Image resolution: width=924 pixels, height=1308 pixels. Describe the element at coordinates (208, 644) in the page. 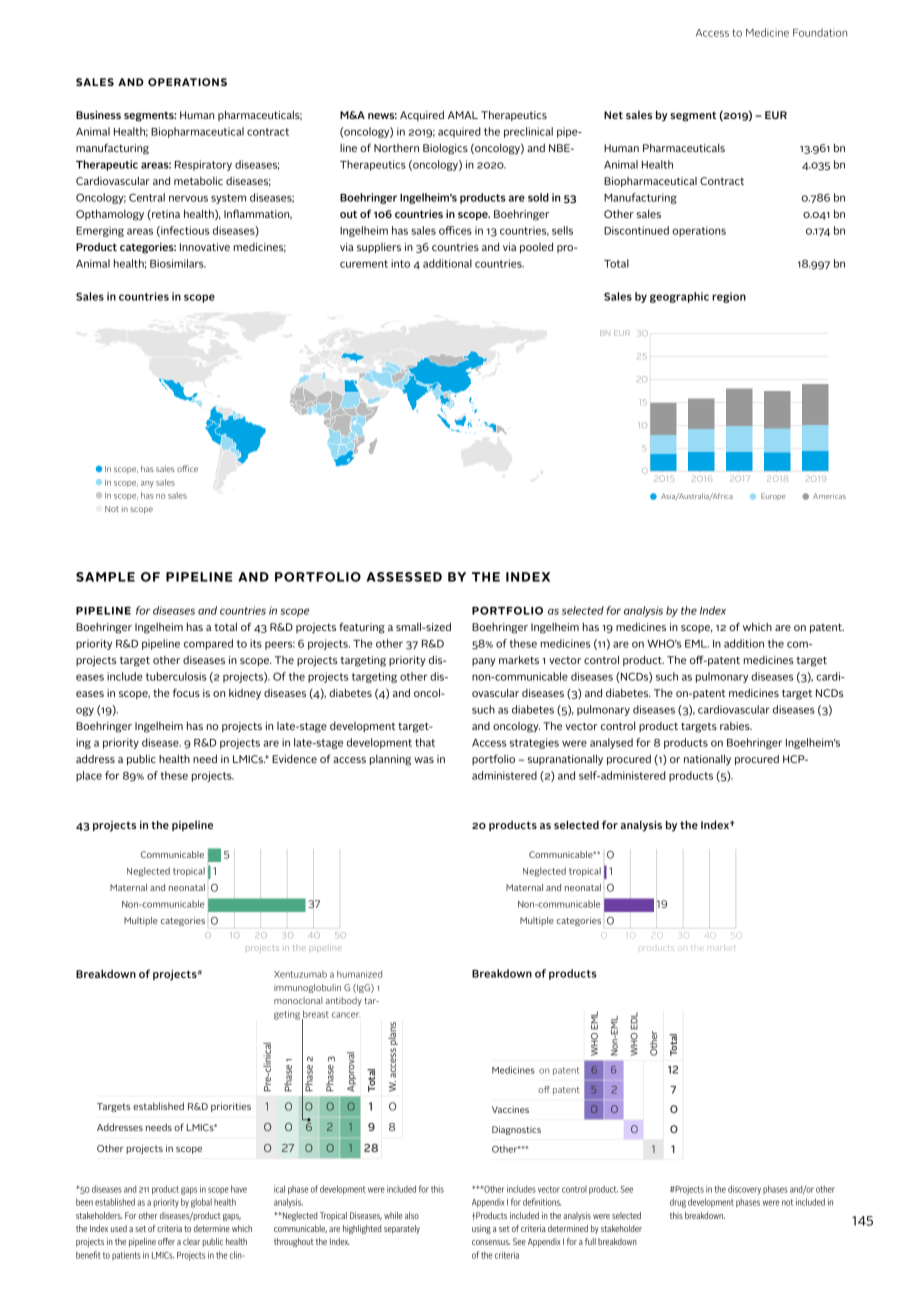

I see `compared` at that location.
